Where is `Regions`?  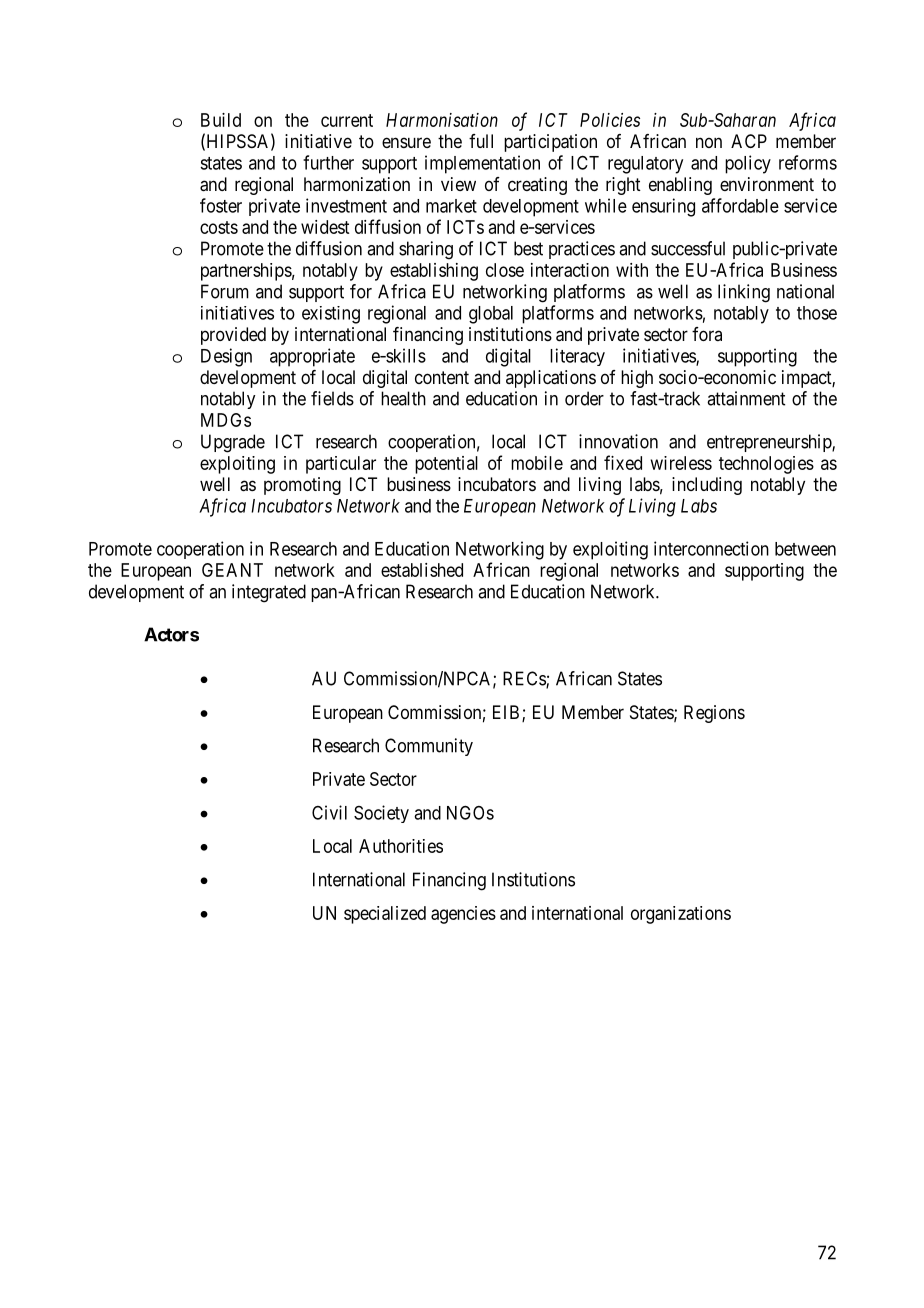
Regions is located at coordinates (714, 714).
